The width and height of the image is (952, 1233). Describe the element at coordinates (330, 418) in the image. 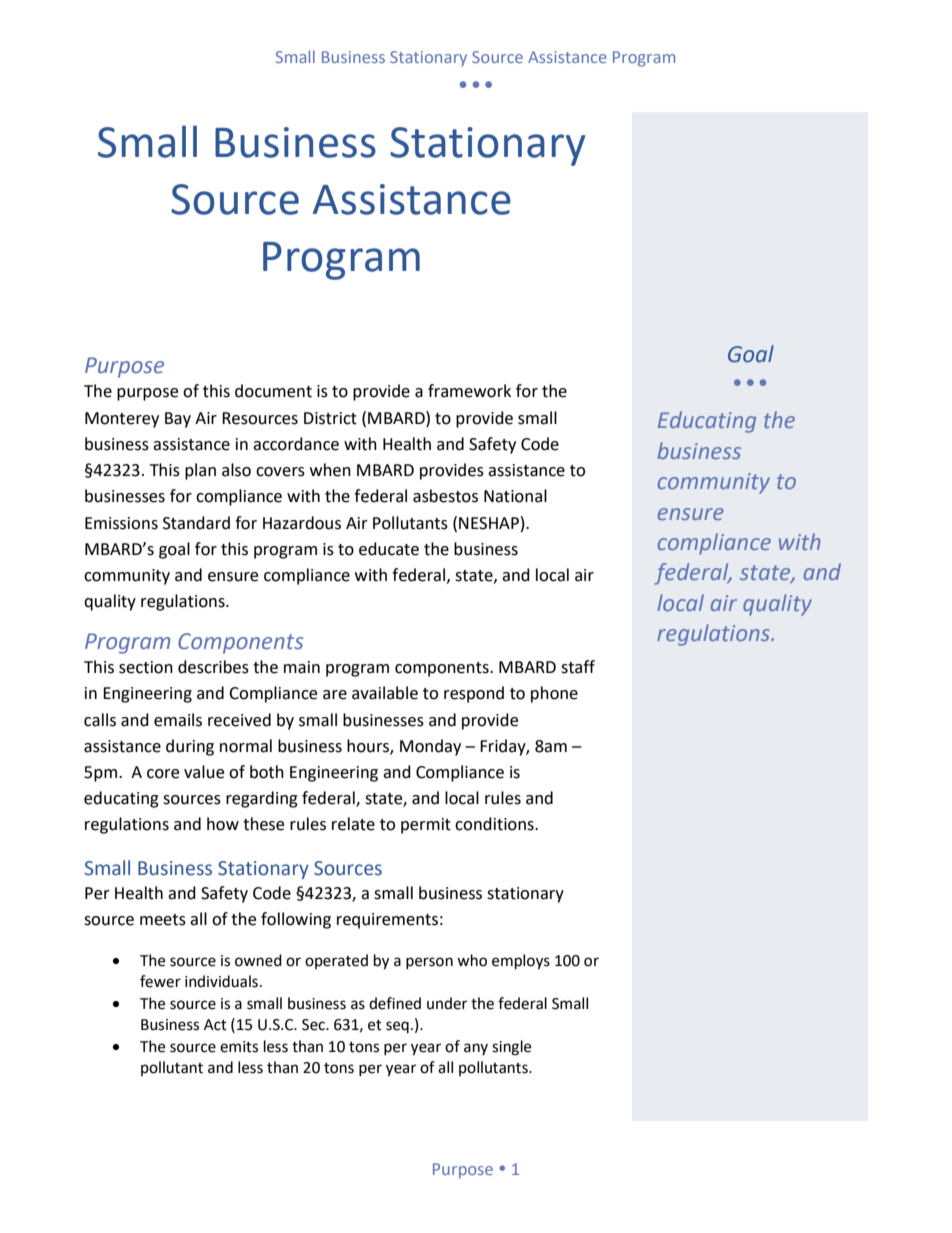

I see `District` at that location.
